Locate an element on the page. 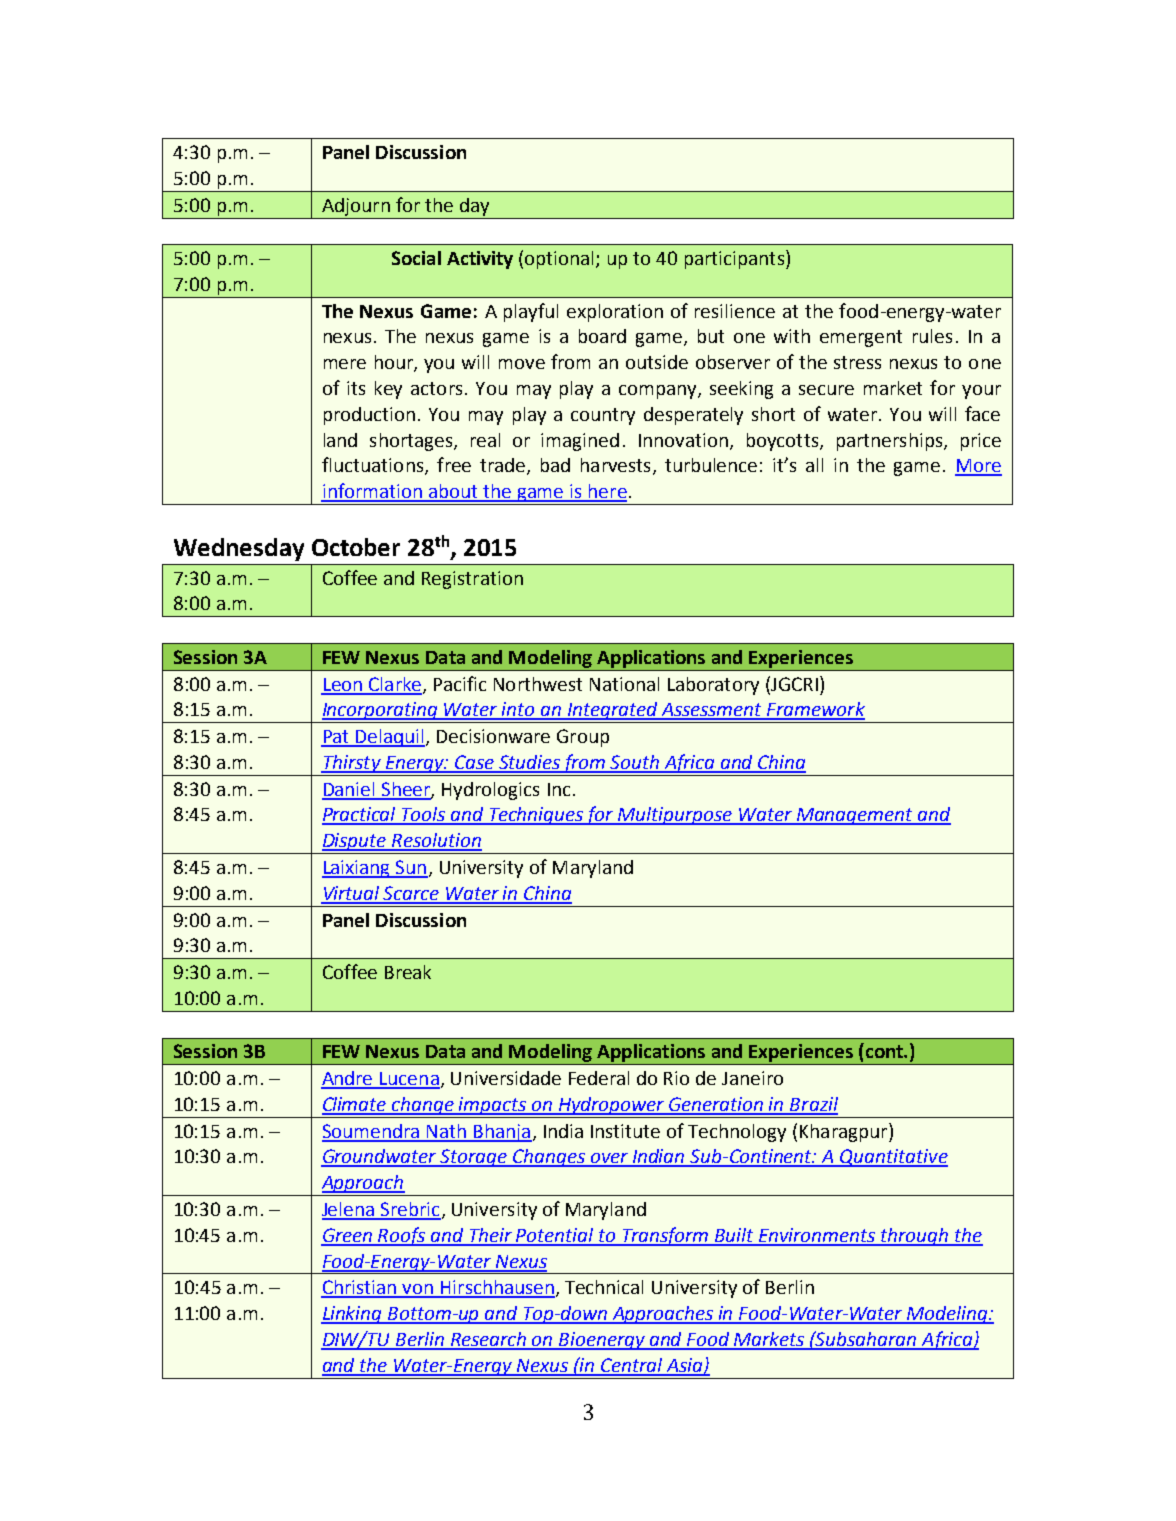  emergent is located at coordinates (861, 338).
